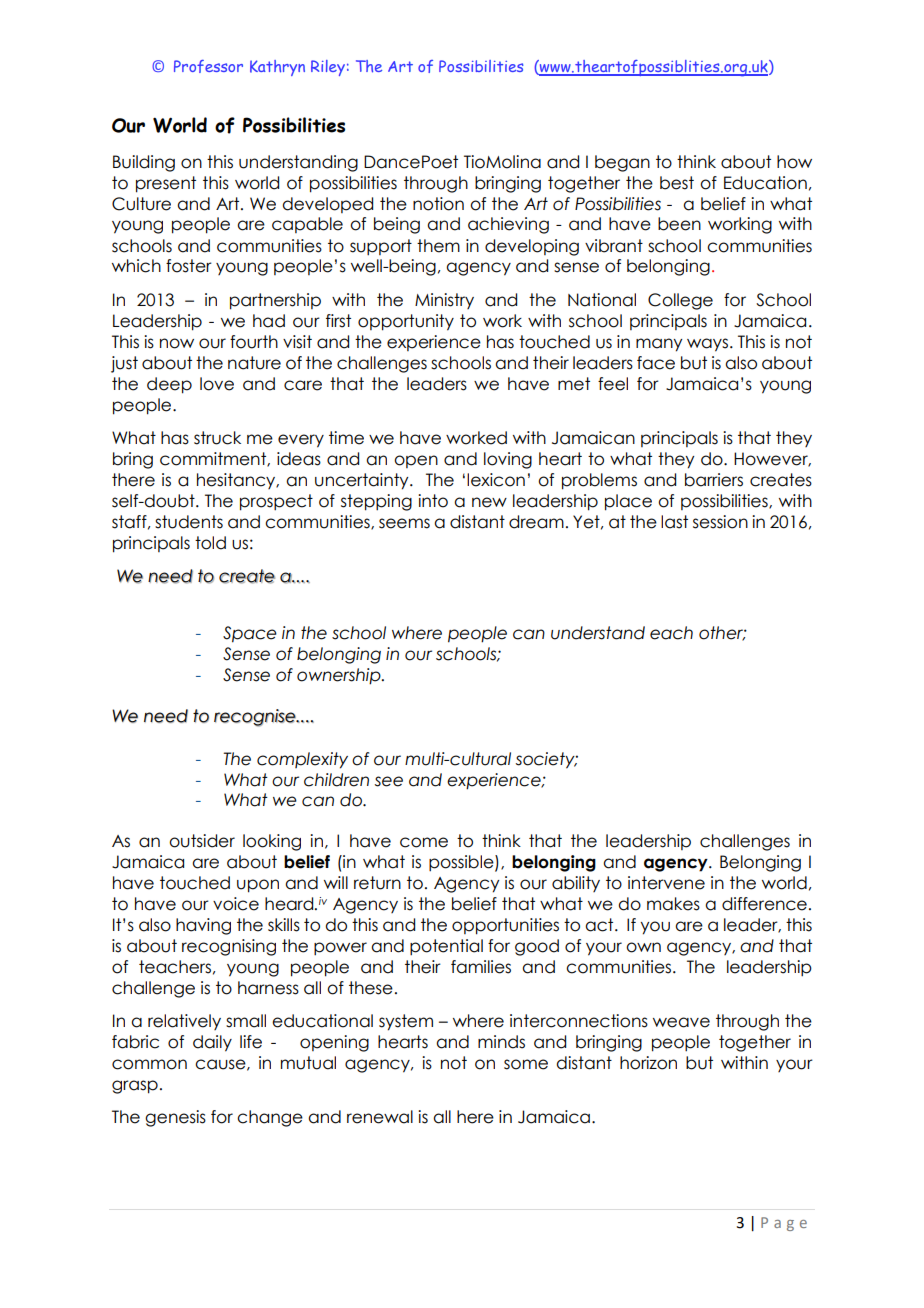 The width and height of the document is (924, 1308). Describe the element at coordinates (622, 163) in the document. I see `began` at that location.
